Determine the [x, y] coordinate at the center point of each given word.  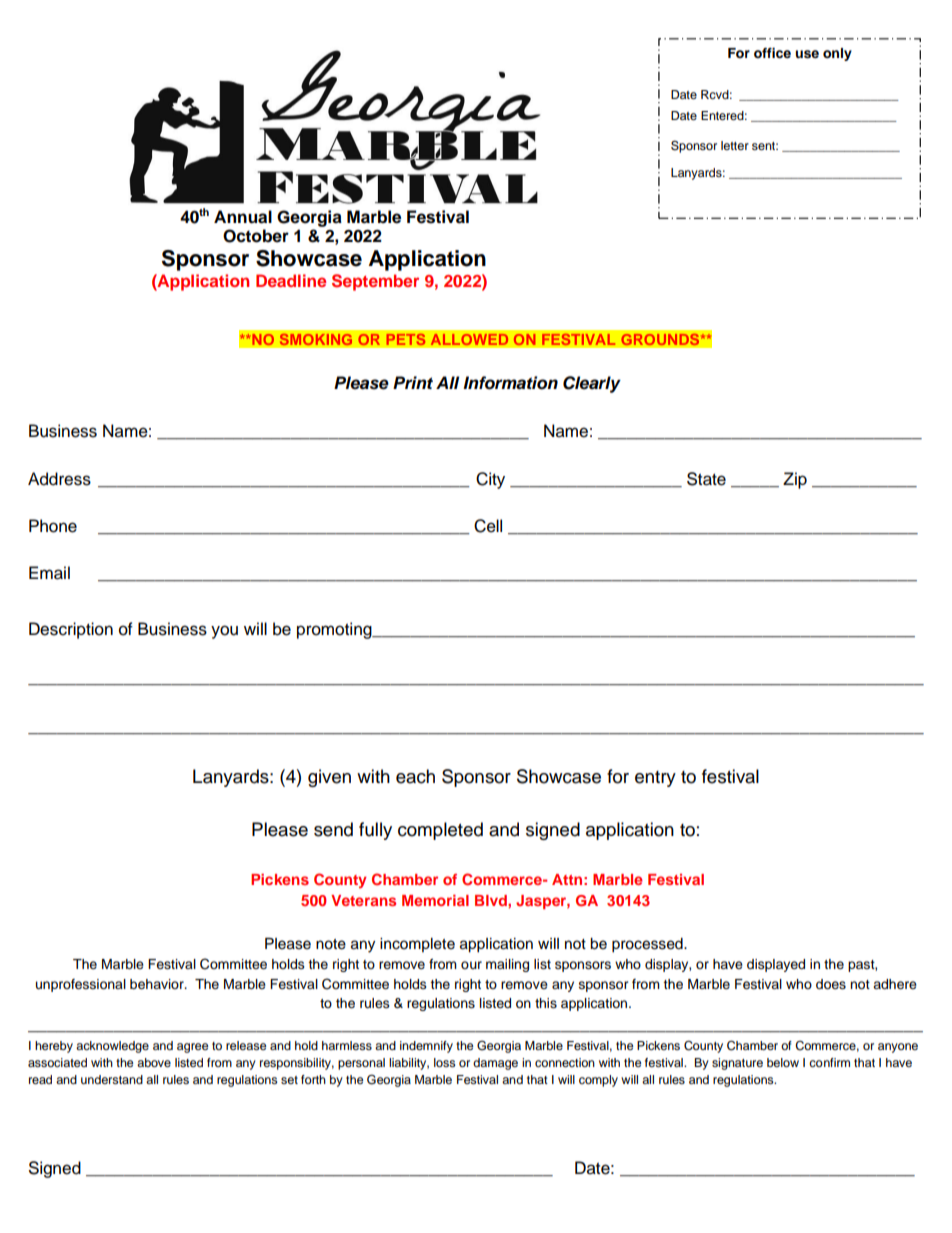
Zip [795, 480]
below [783, 1062]
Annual [243, 217]
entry [655, 779]
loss [445, 1062]
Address [59, 479]
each [415, 776]
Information [510, 383]
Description [71, 630]
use [807, 54]
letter [735, 145]
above [154, 1062]
